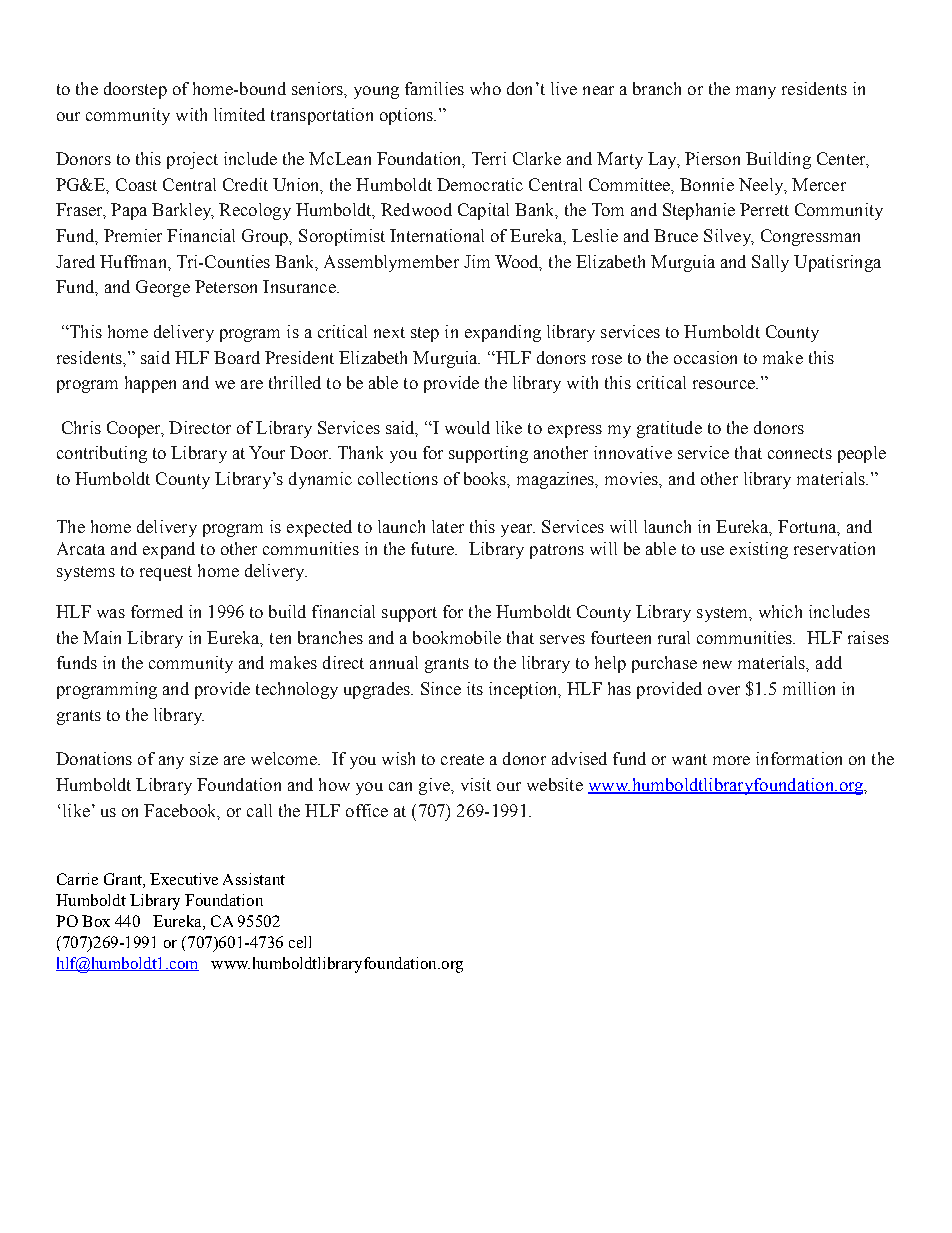 The image size is (952, 1233). What do you see at coordinates (448, 526) in the image?
I see `later` at bounding box center [448, 526].
